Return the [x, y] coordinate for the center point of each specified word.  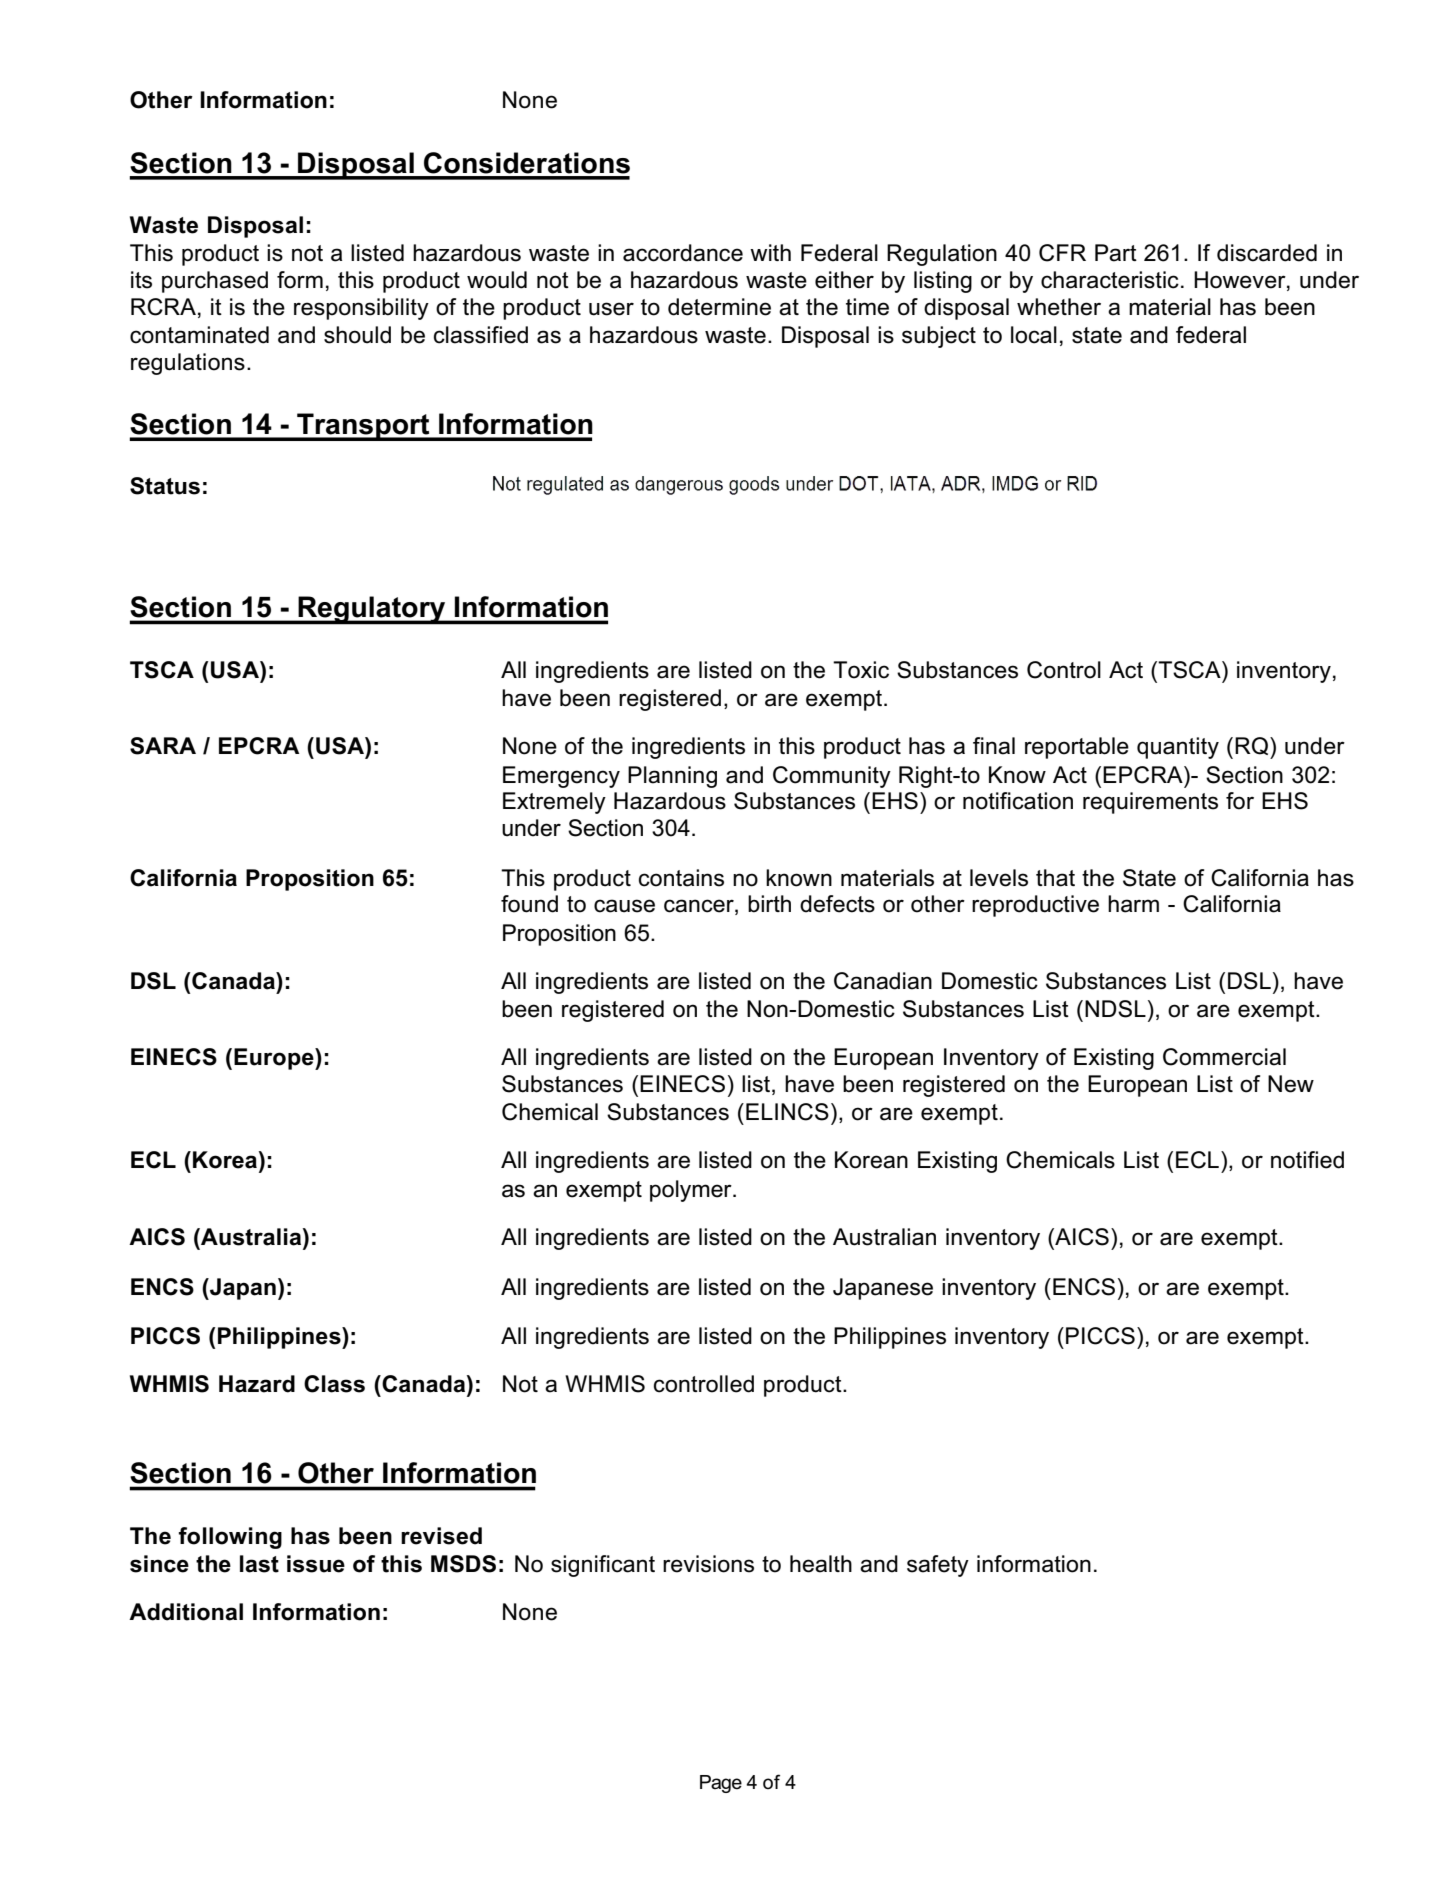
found [529, 904]
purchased [215, 282]
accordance [683, 253]
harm [1133, 904]
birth [769, 904]
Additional [186, 1612]
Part [1116, 253]
